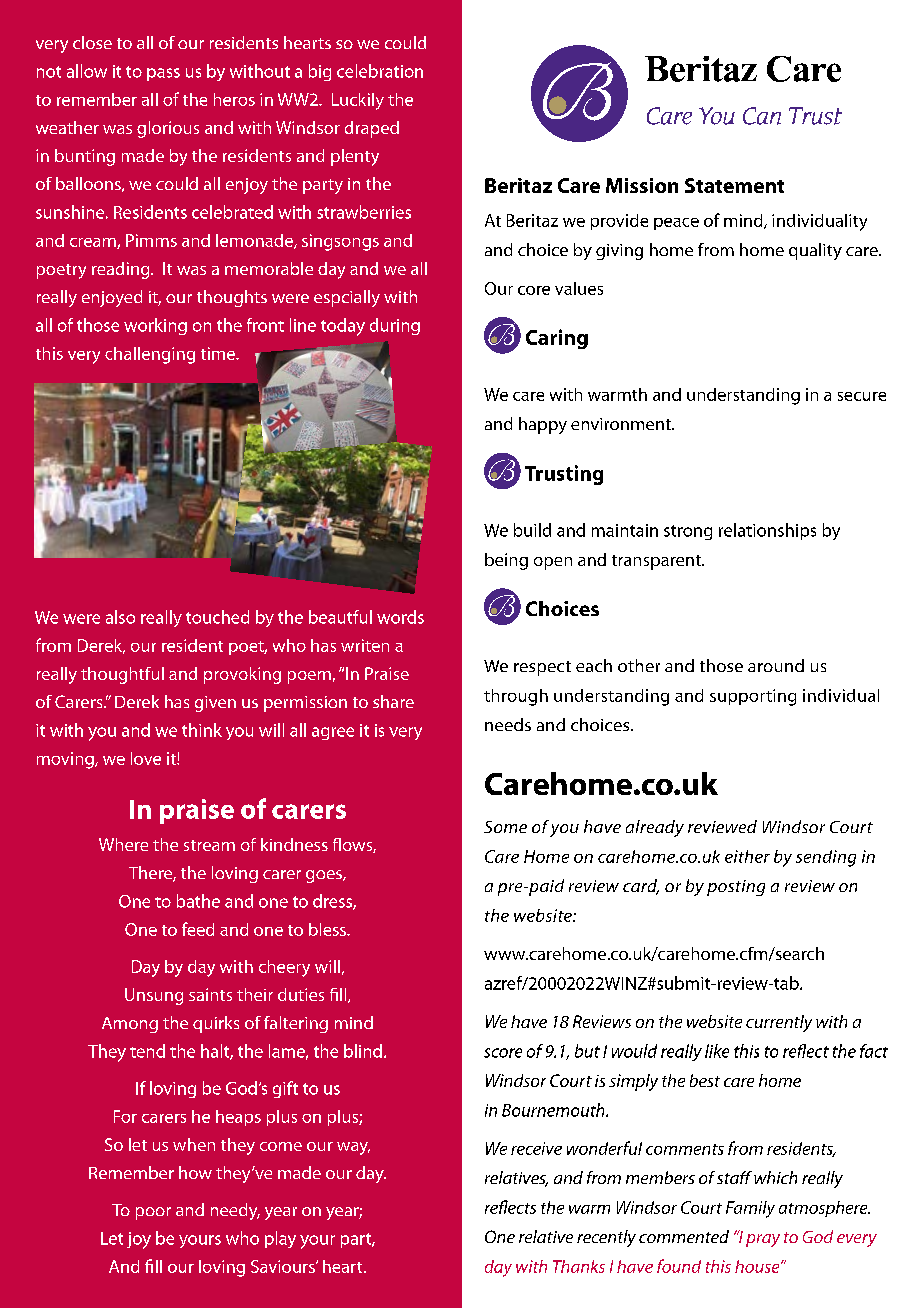  Describe the element at coordinates (163, 74) in the image. I see `pass` at that location.
